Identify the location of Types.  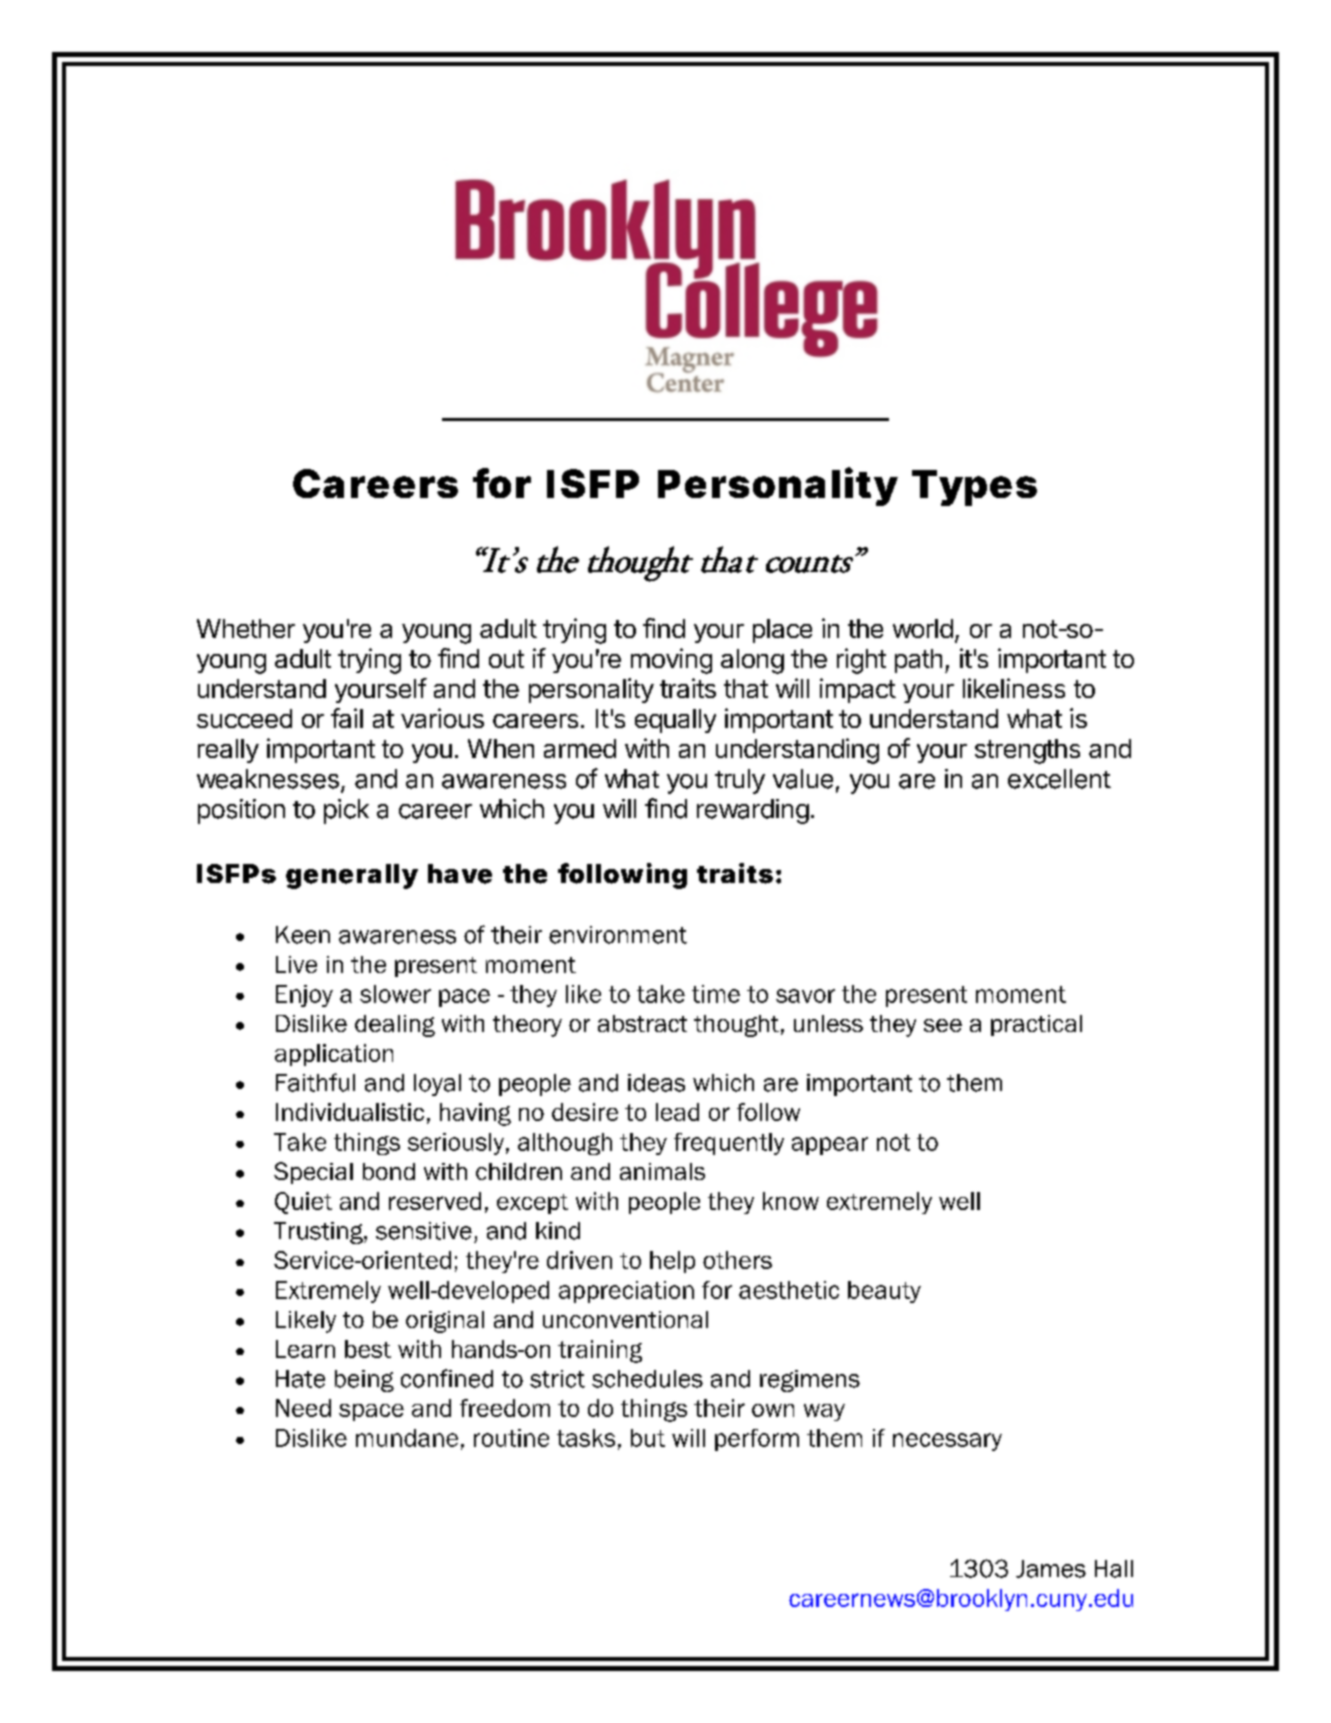
(974, 488).
